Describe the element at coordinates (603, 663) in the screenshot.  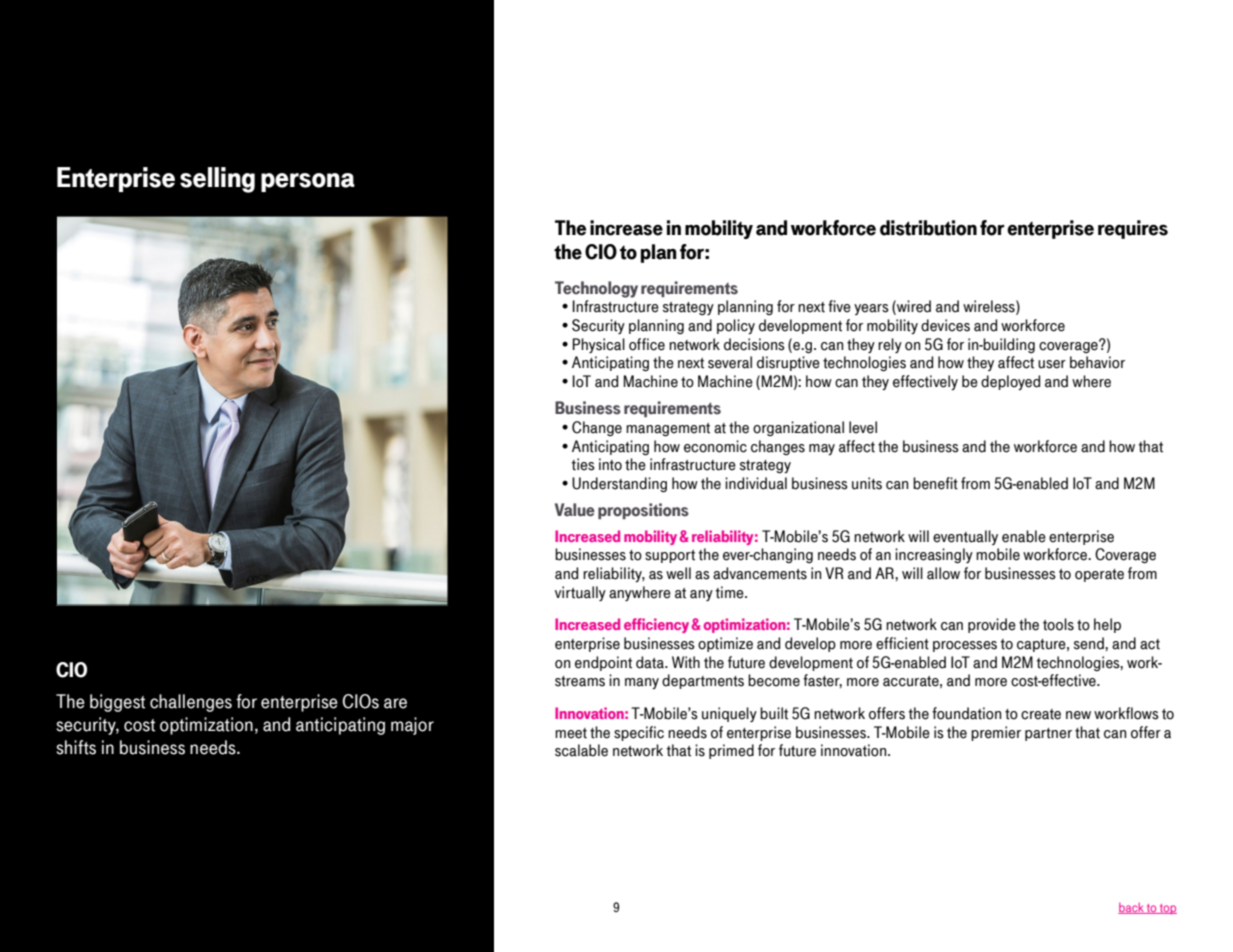
I see `endpoint` at that location.
